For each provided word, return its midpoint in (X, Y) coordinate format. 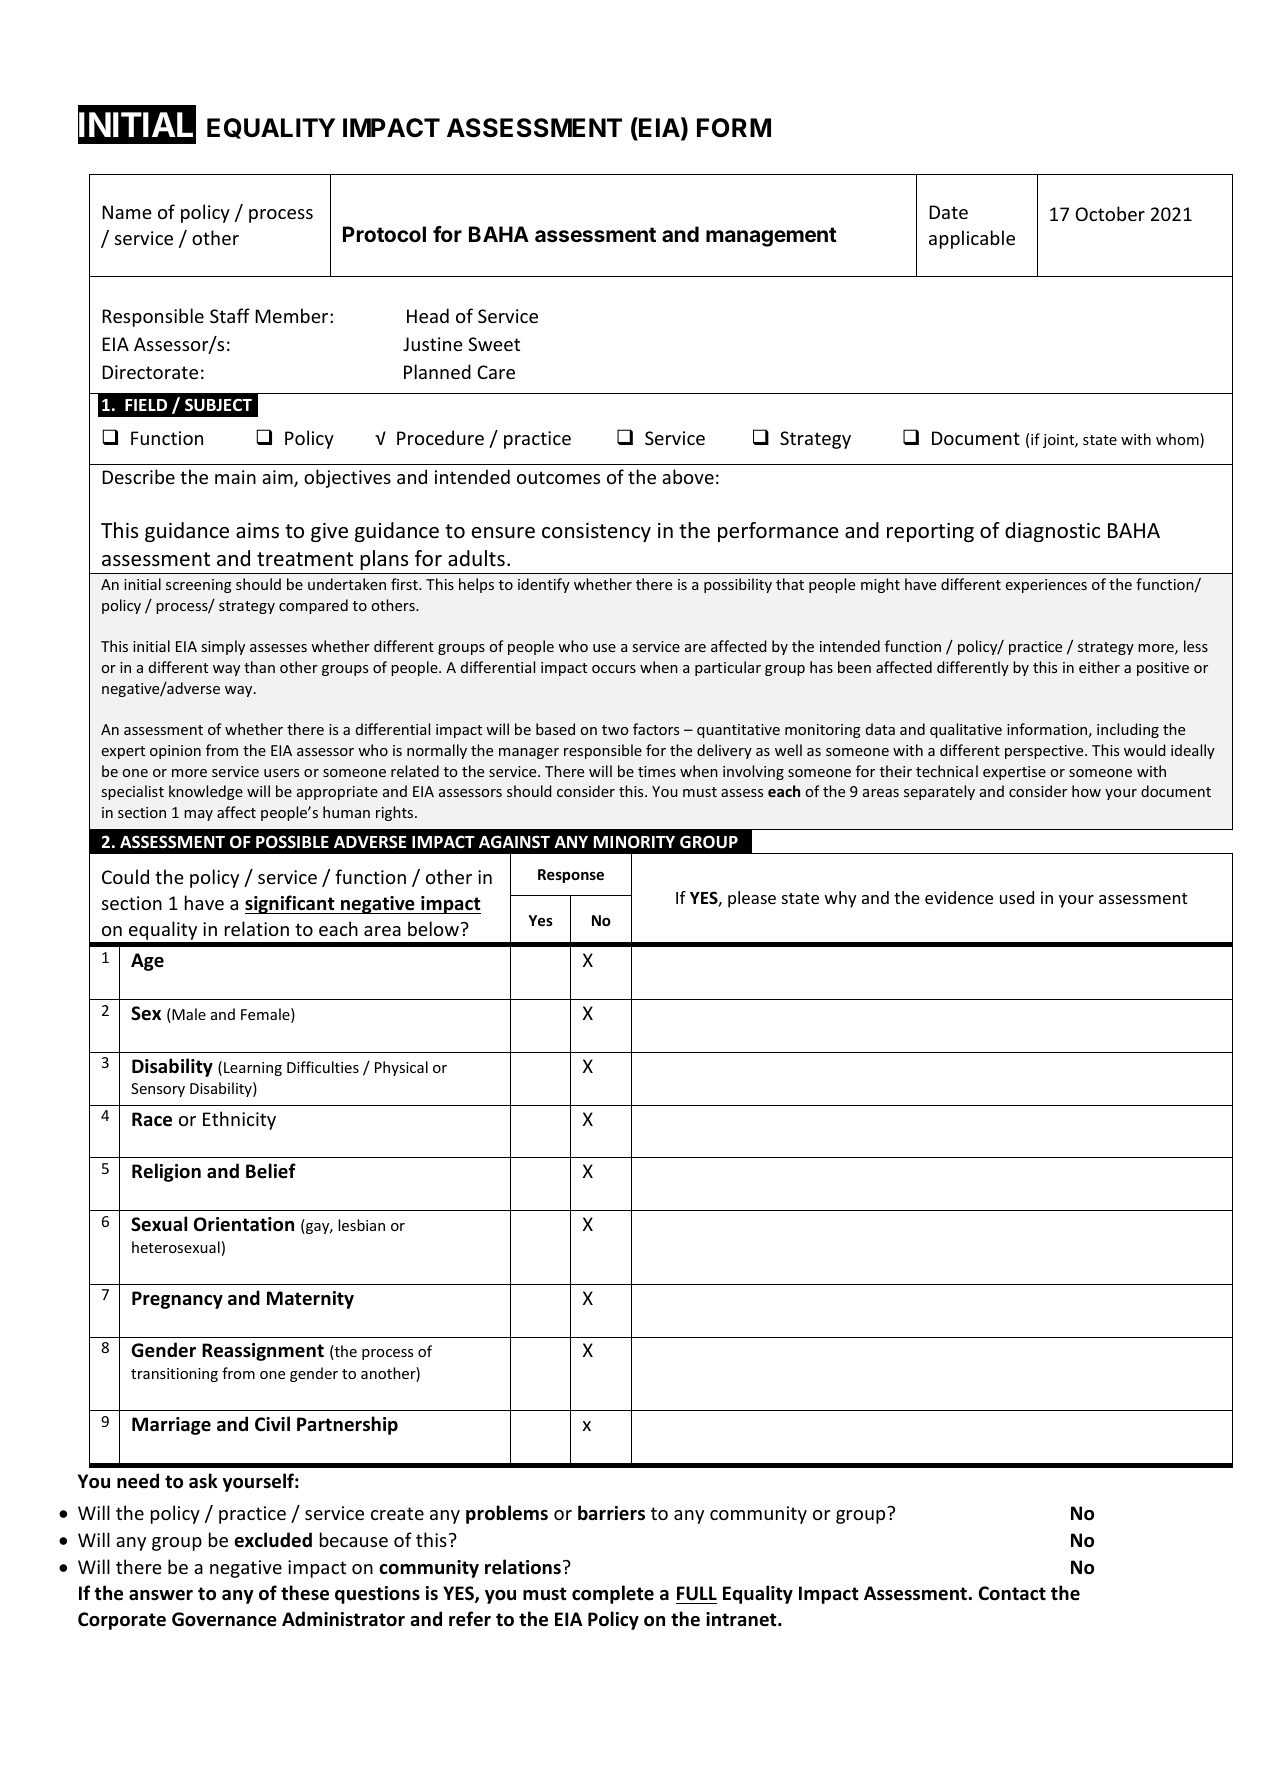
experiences (1046, 586)
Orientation (244, 1224)
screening (199, 586)
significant (291, 904)
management (771, 237)
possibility (738, 585)
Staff (230, 315)
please (752, 899)
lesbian (361, 1225)
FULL (697, 1593)
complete (613, 1594)
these (305, 1593)
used (1017, 897)
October (1110, 213)
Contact (1012, 1593)
